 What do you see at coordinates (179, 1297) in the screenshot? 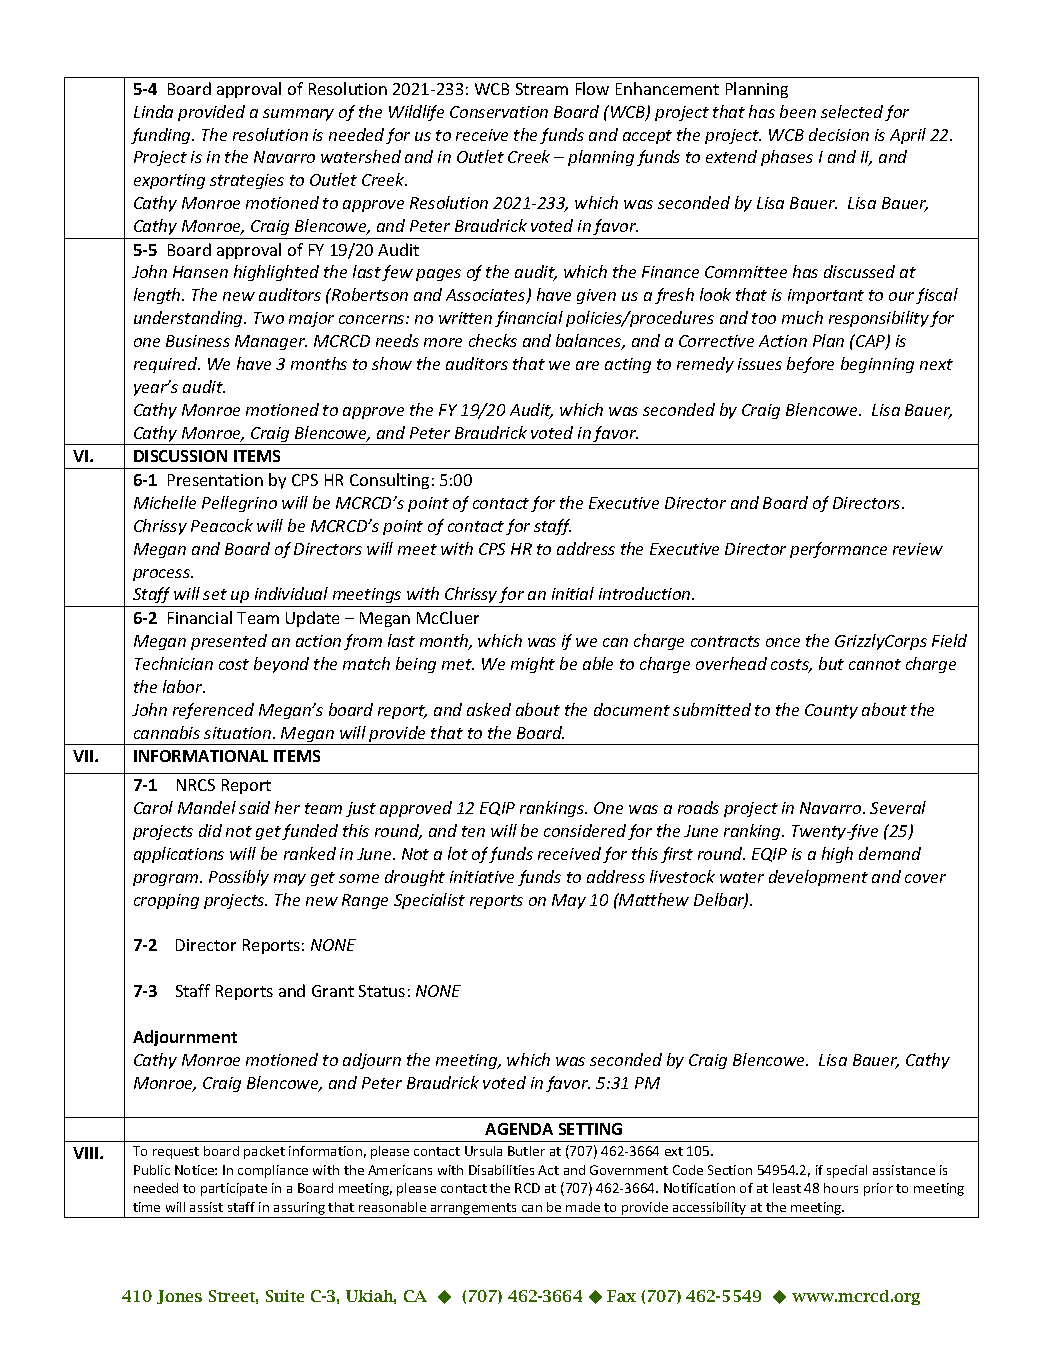
I see `Jones` at bounding box center [179, 1297].
